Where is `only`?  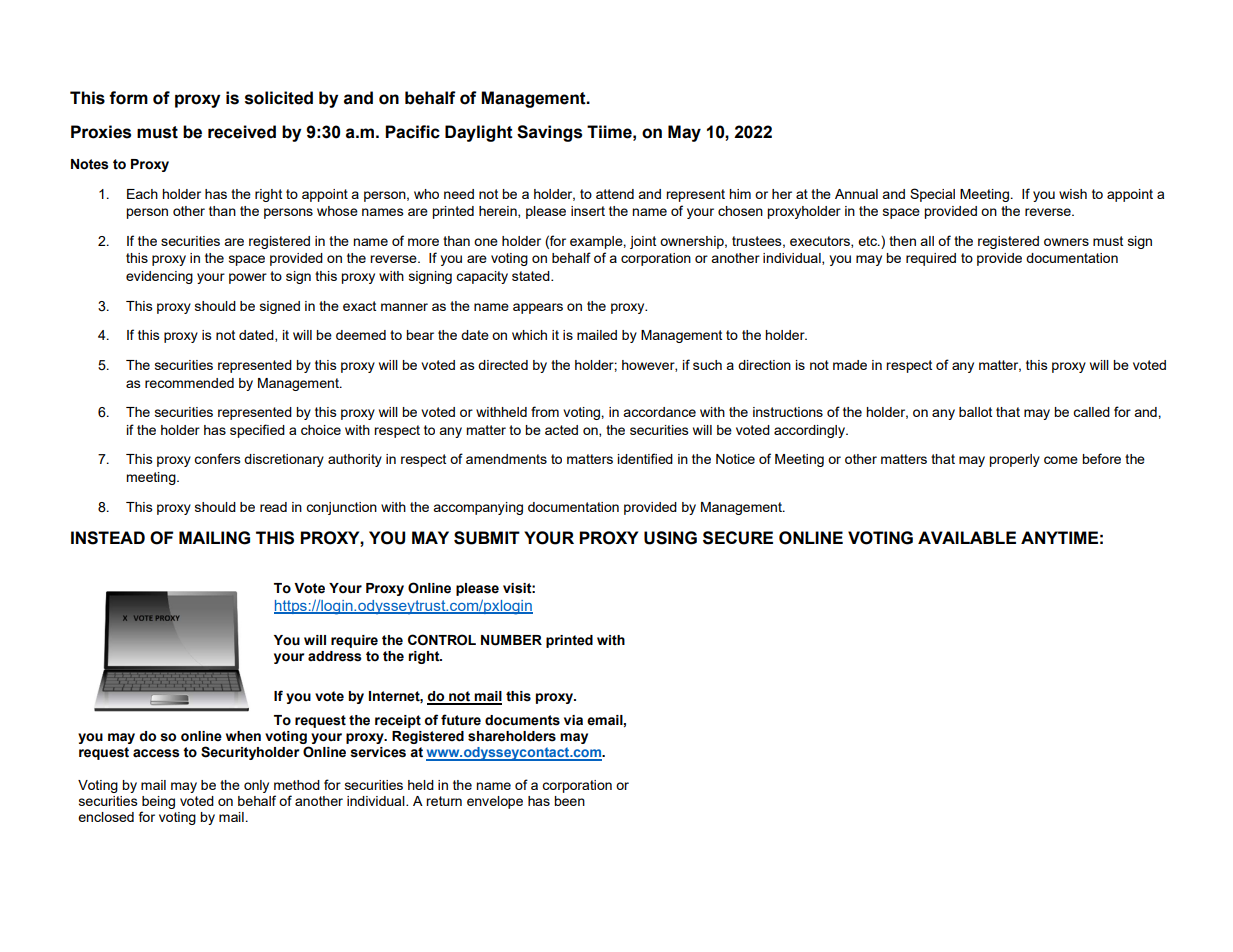
only is located at coordinates (256, 786).
